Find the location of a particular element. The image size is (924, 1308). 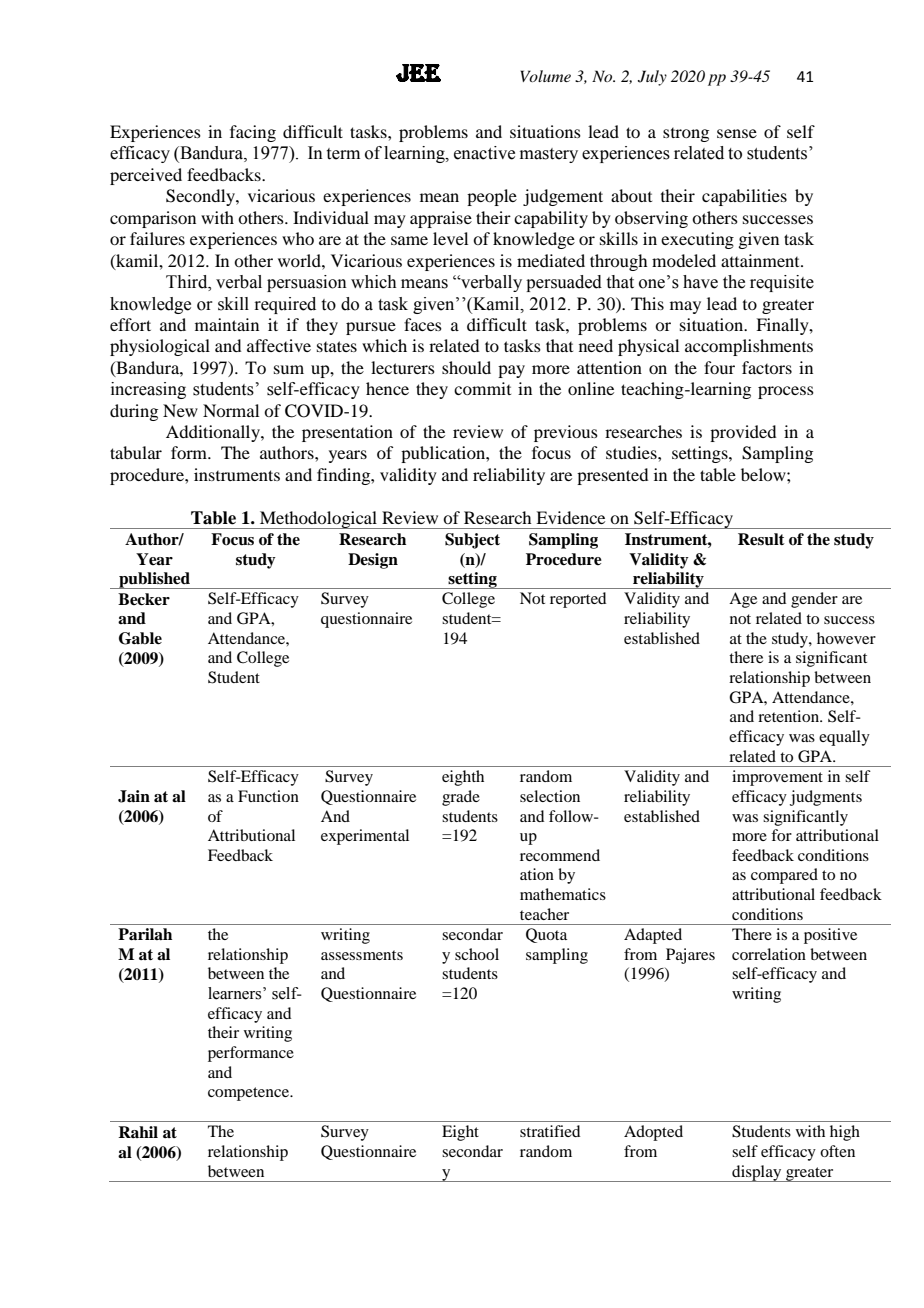

Volume is located at coordinates (545, 76).
